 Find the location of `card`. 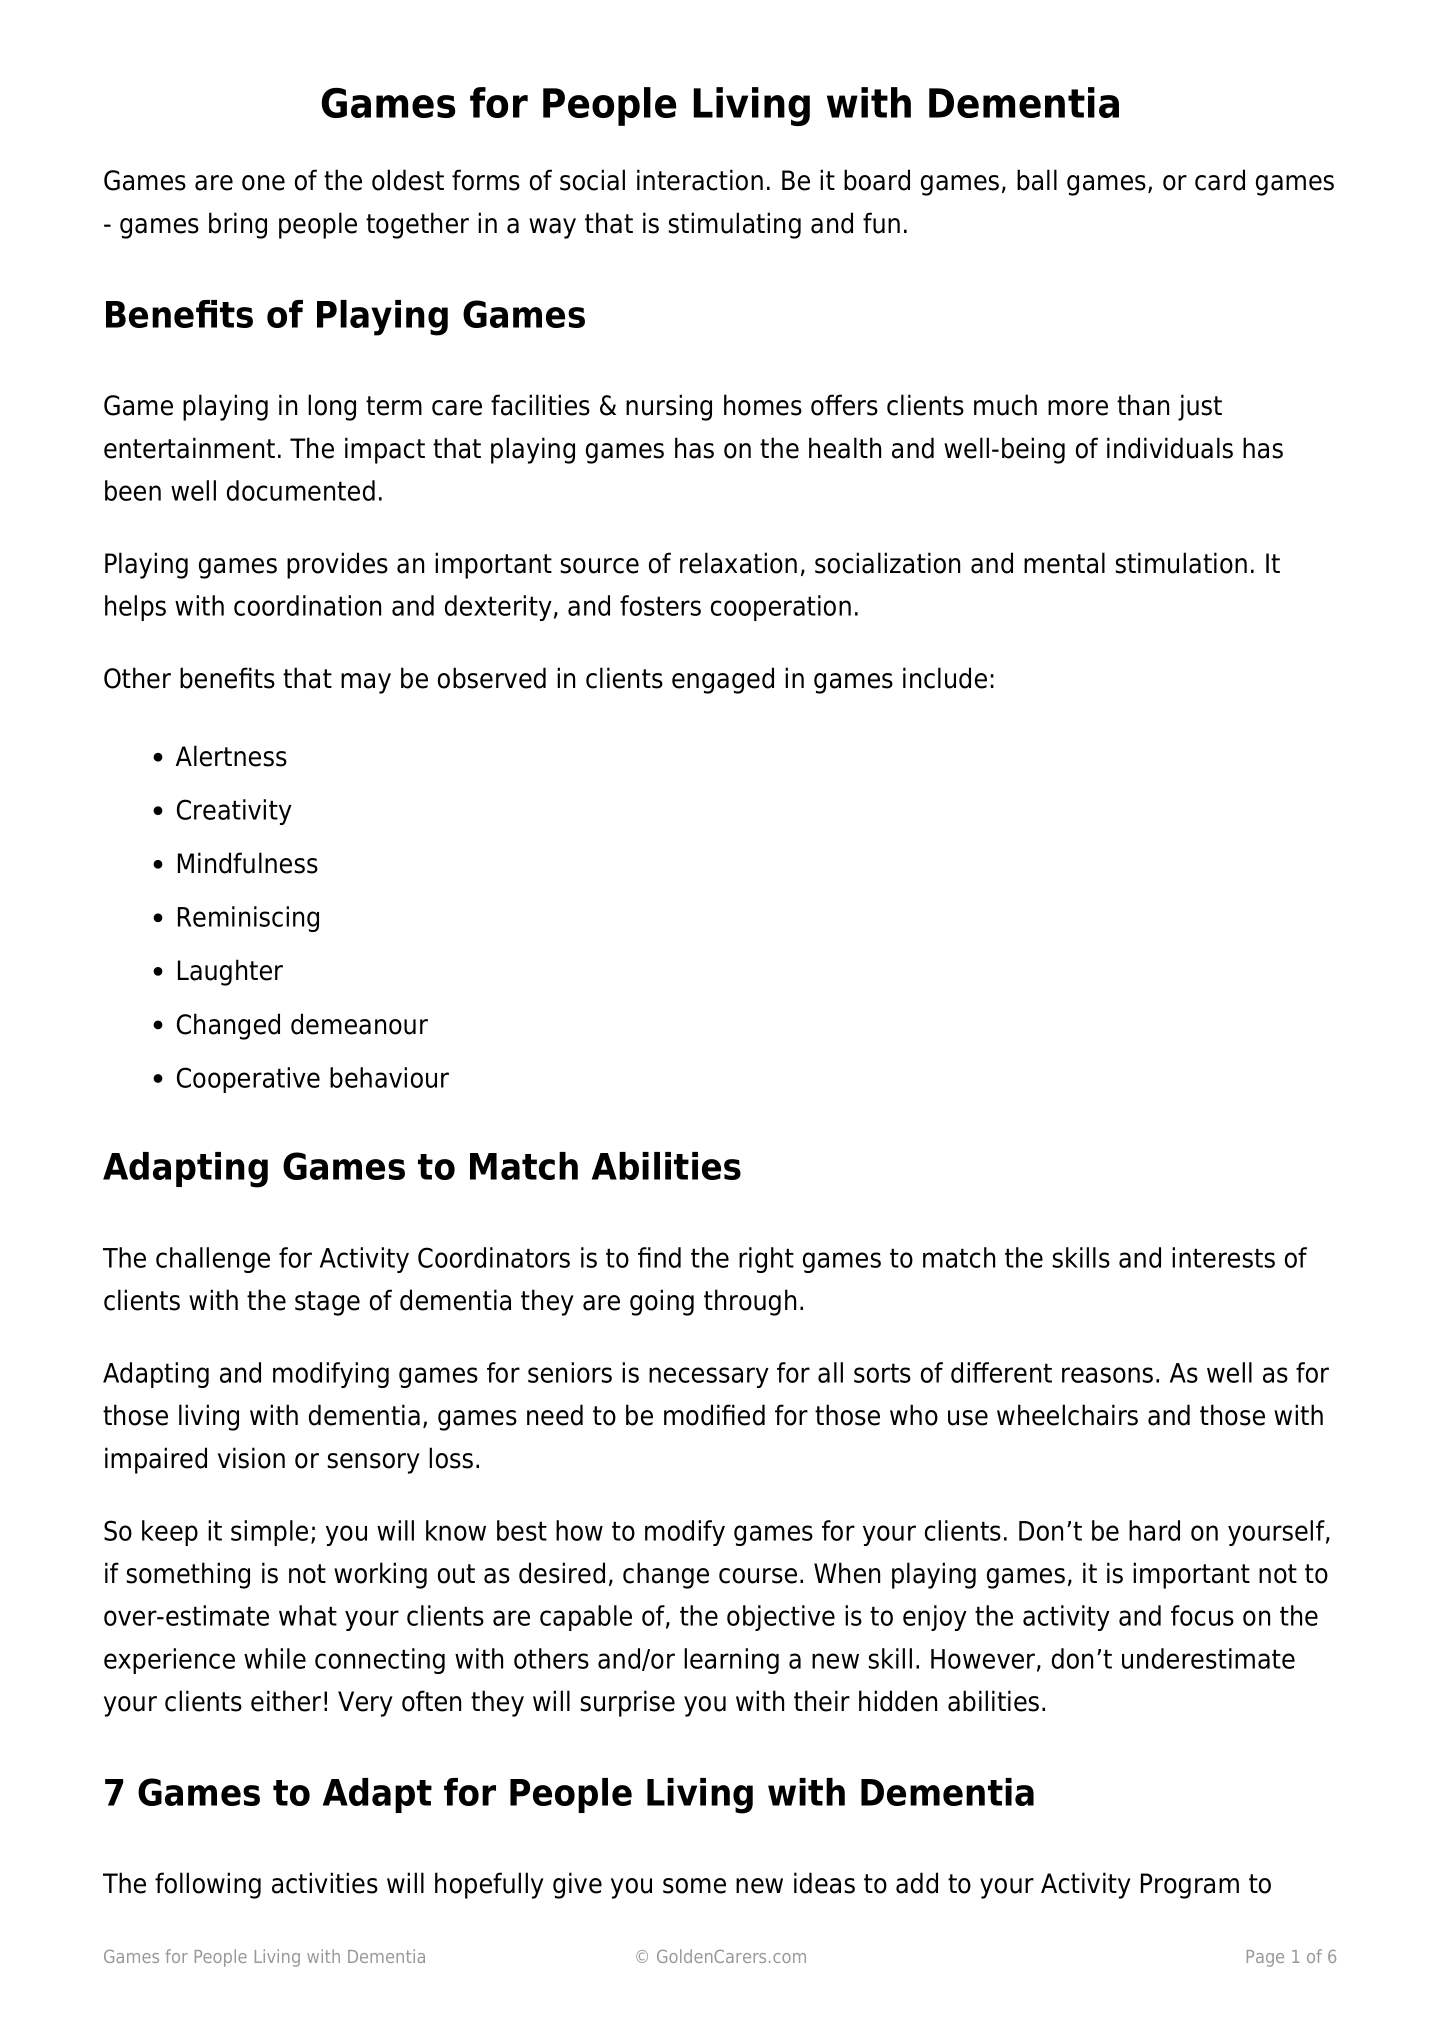

card is located at coordinates (1220, 180).
